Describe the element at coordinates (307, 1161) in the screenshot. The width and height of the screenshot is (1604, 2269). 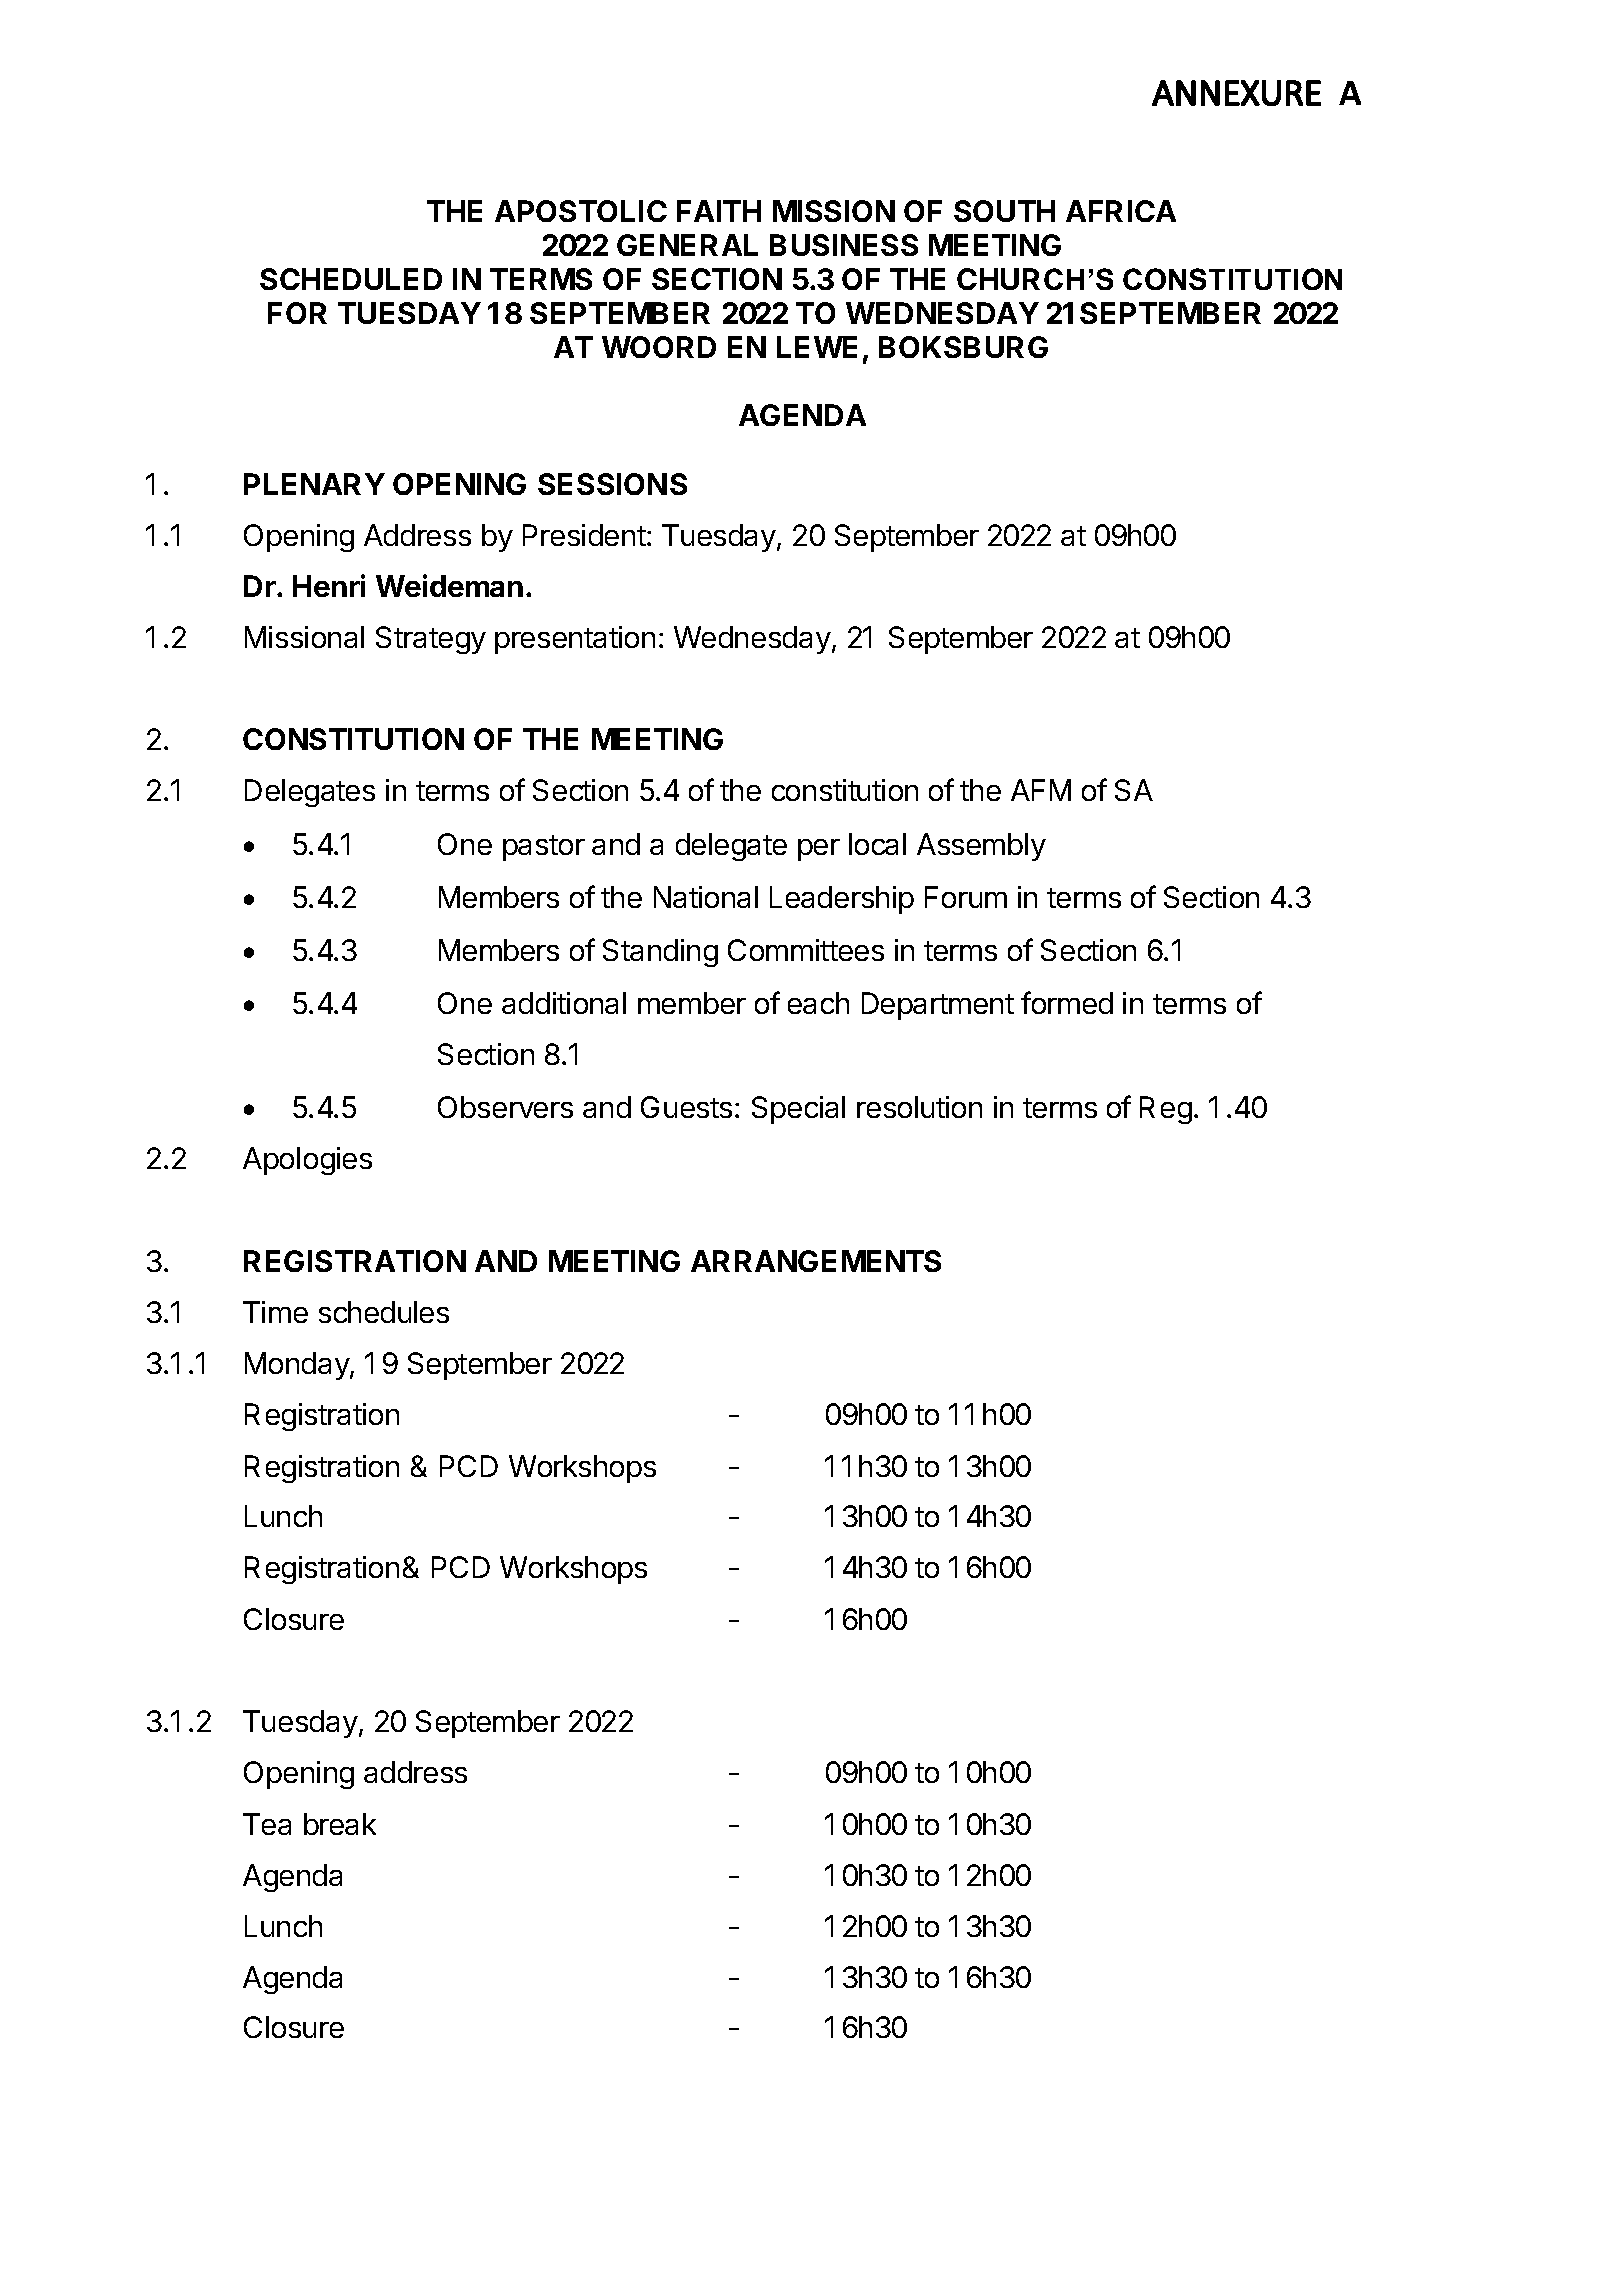
I see `Apologies` at that location.
